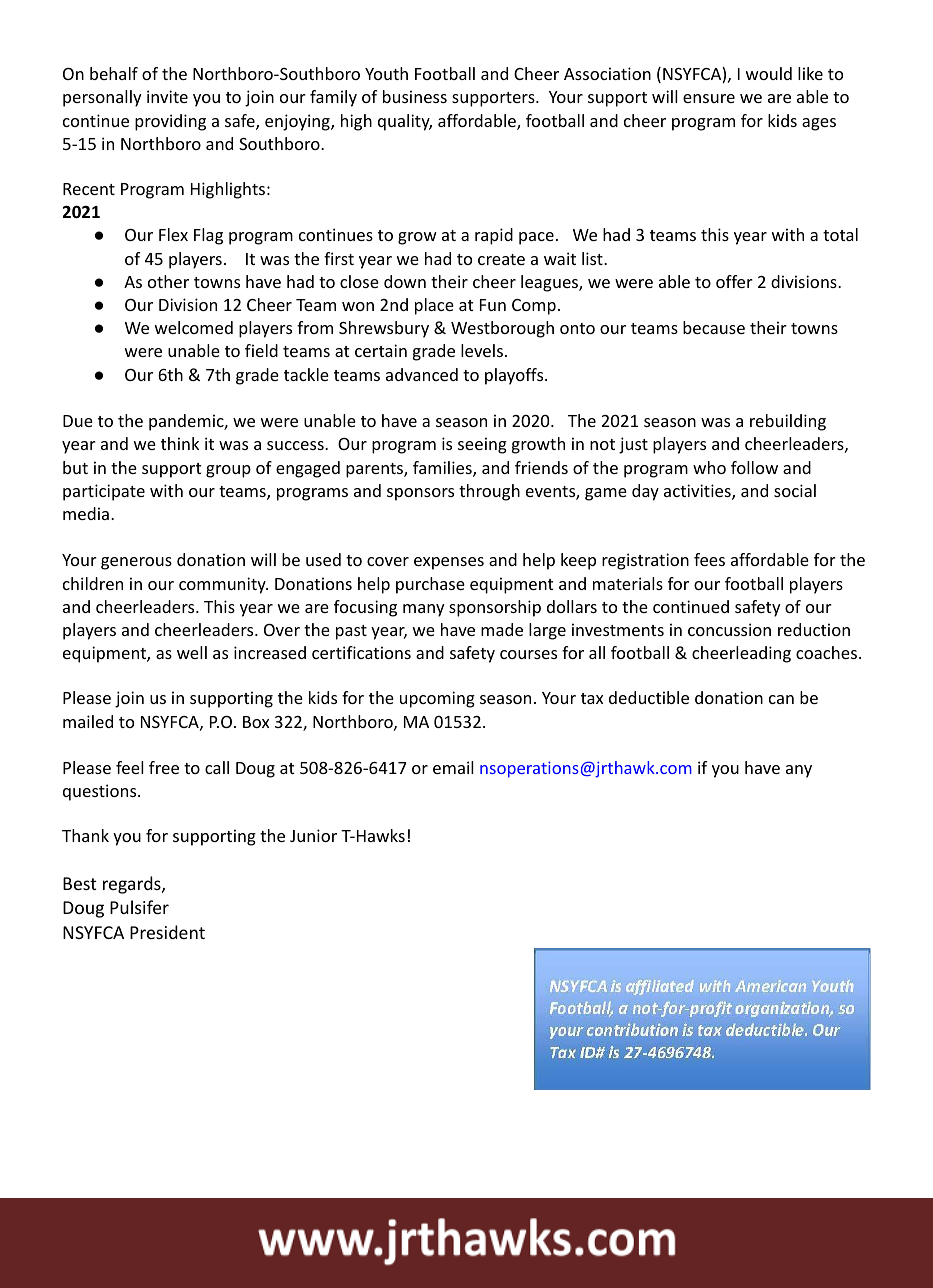 Image resolution: width=933 pixels, height=1288 pixels. Describe the element at coordinates (709, 98) in the screenshot. I see `ensure` at that location.
